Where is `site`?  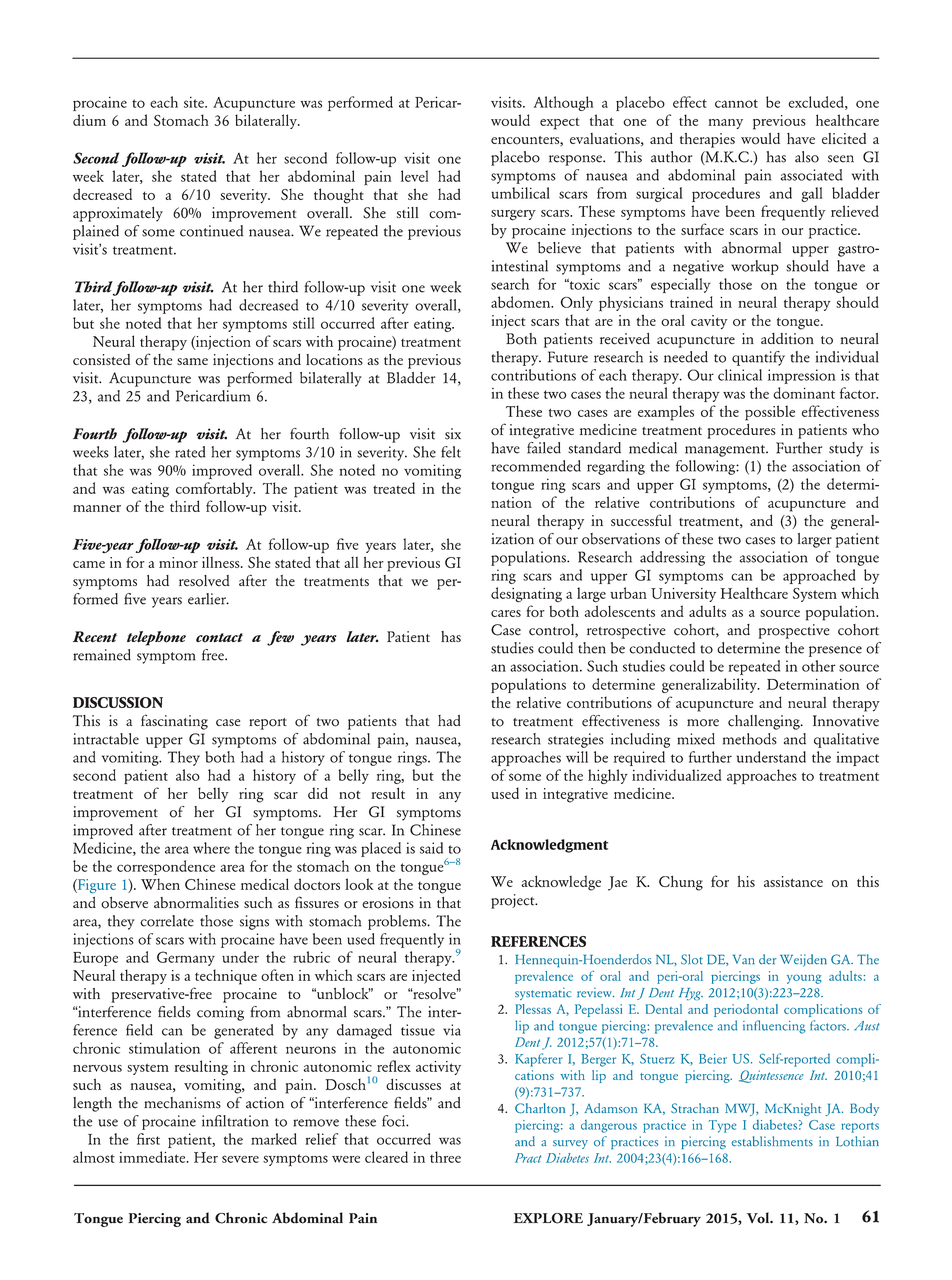 site is located at coordinates (195, 102).
